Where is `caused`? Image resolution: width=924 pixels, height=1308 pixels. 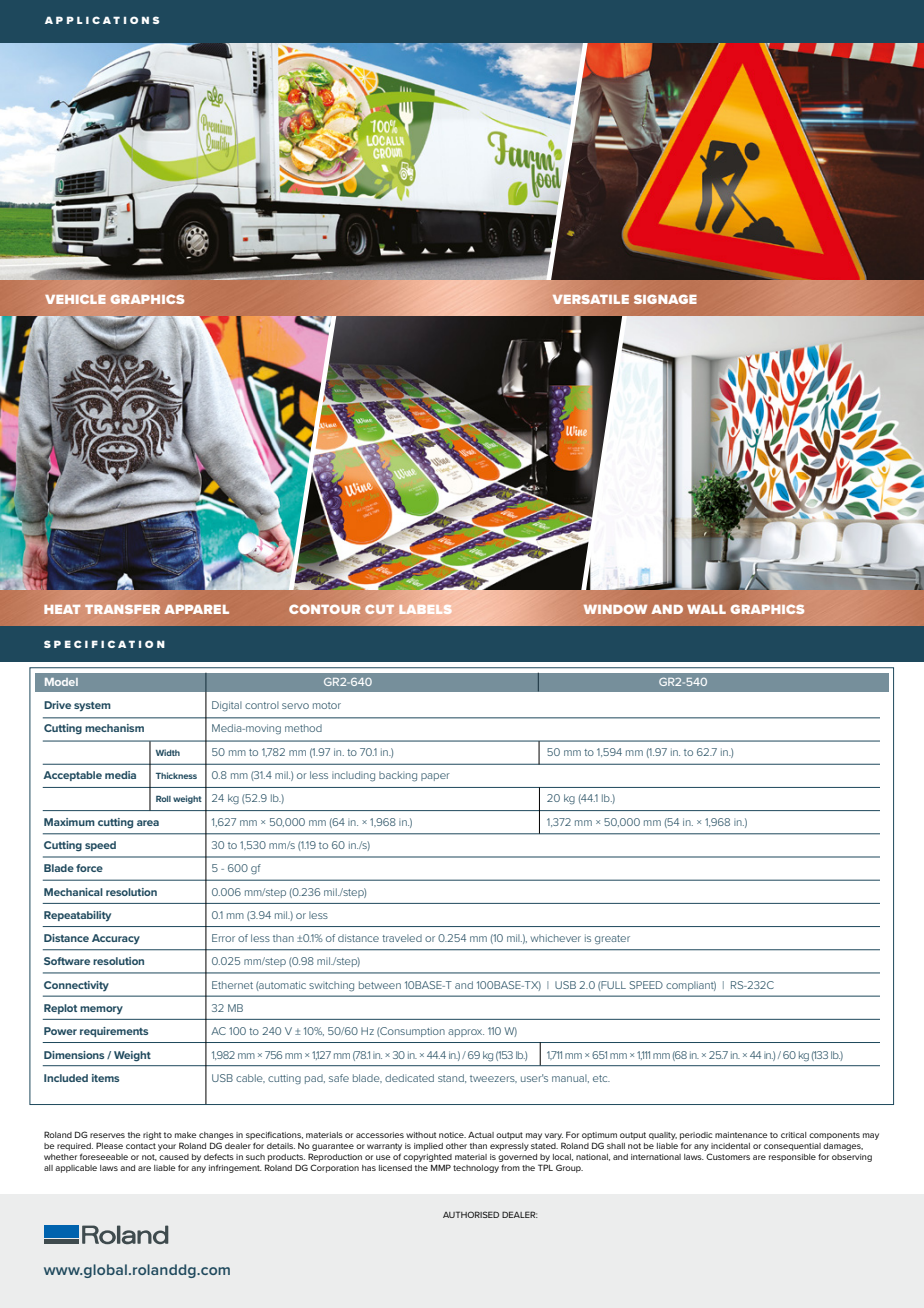 caused is located at coordinates (174, 1157).
